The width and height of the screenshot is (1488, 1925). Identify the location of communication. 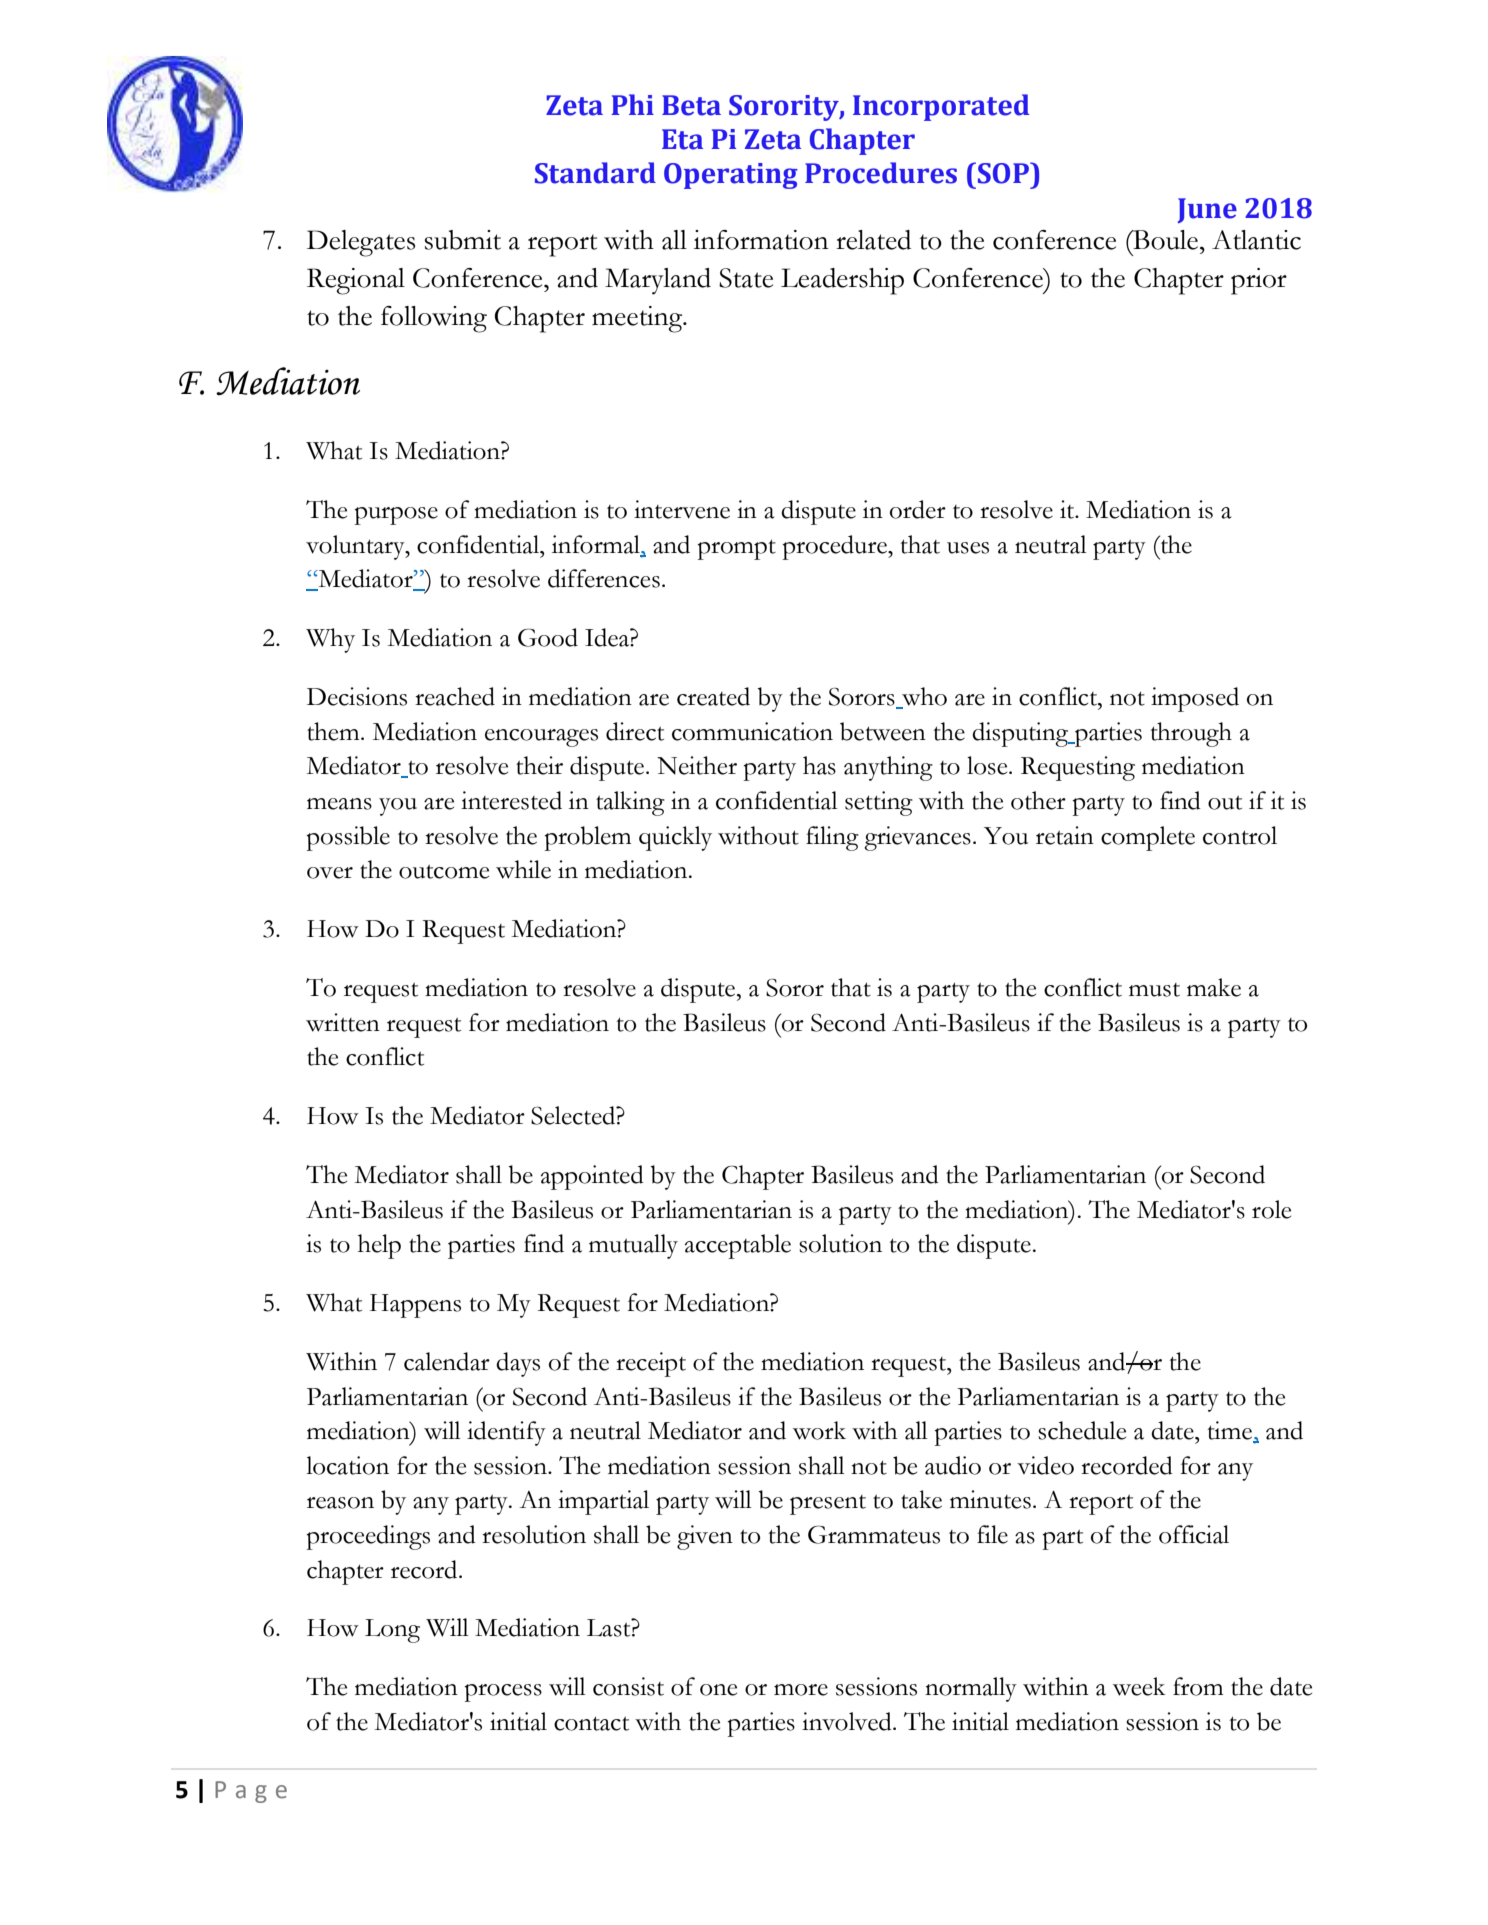
(752, 731).
